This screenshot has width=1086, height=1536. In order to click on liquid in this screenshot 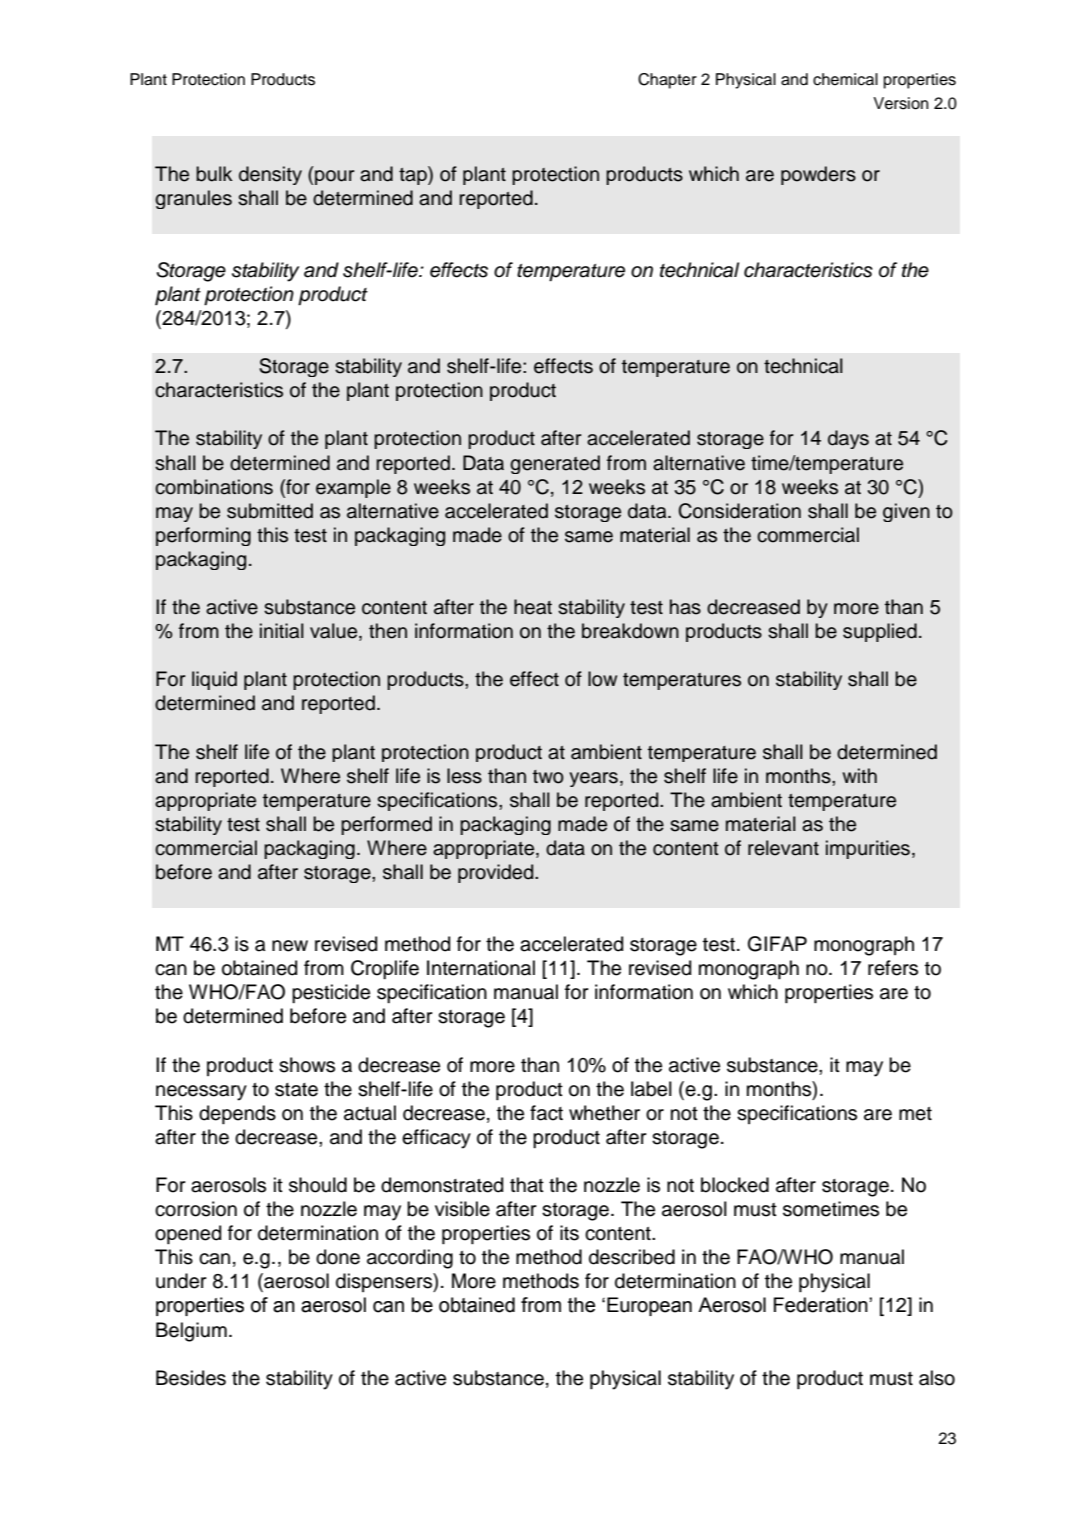, I will do `click(214, 680)`.
